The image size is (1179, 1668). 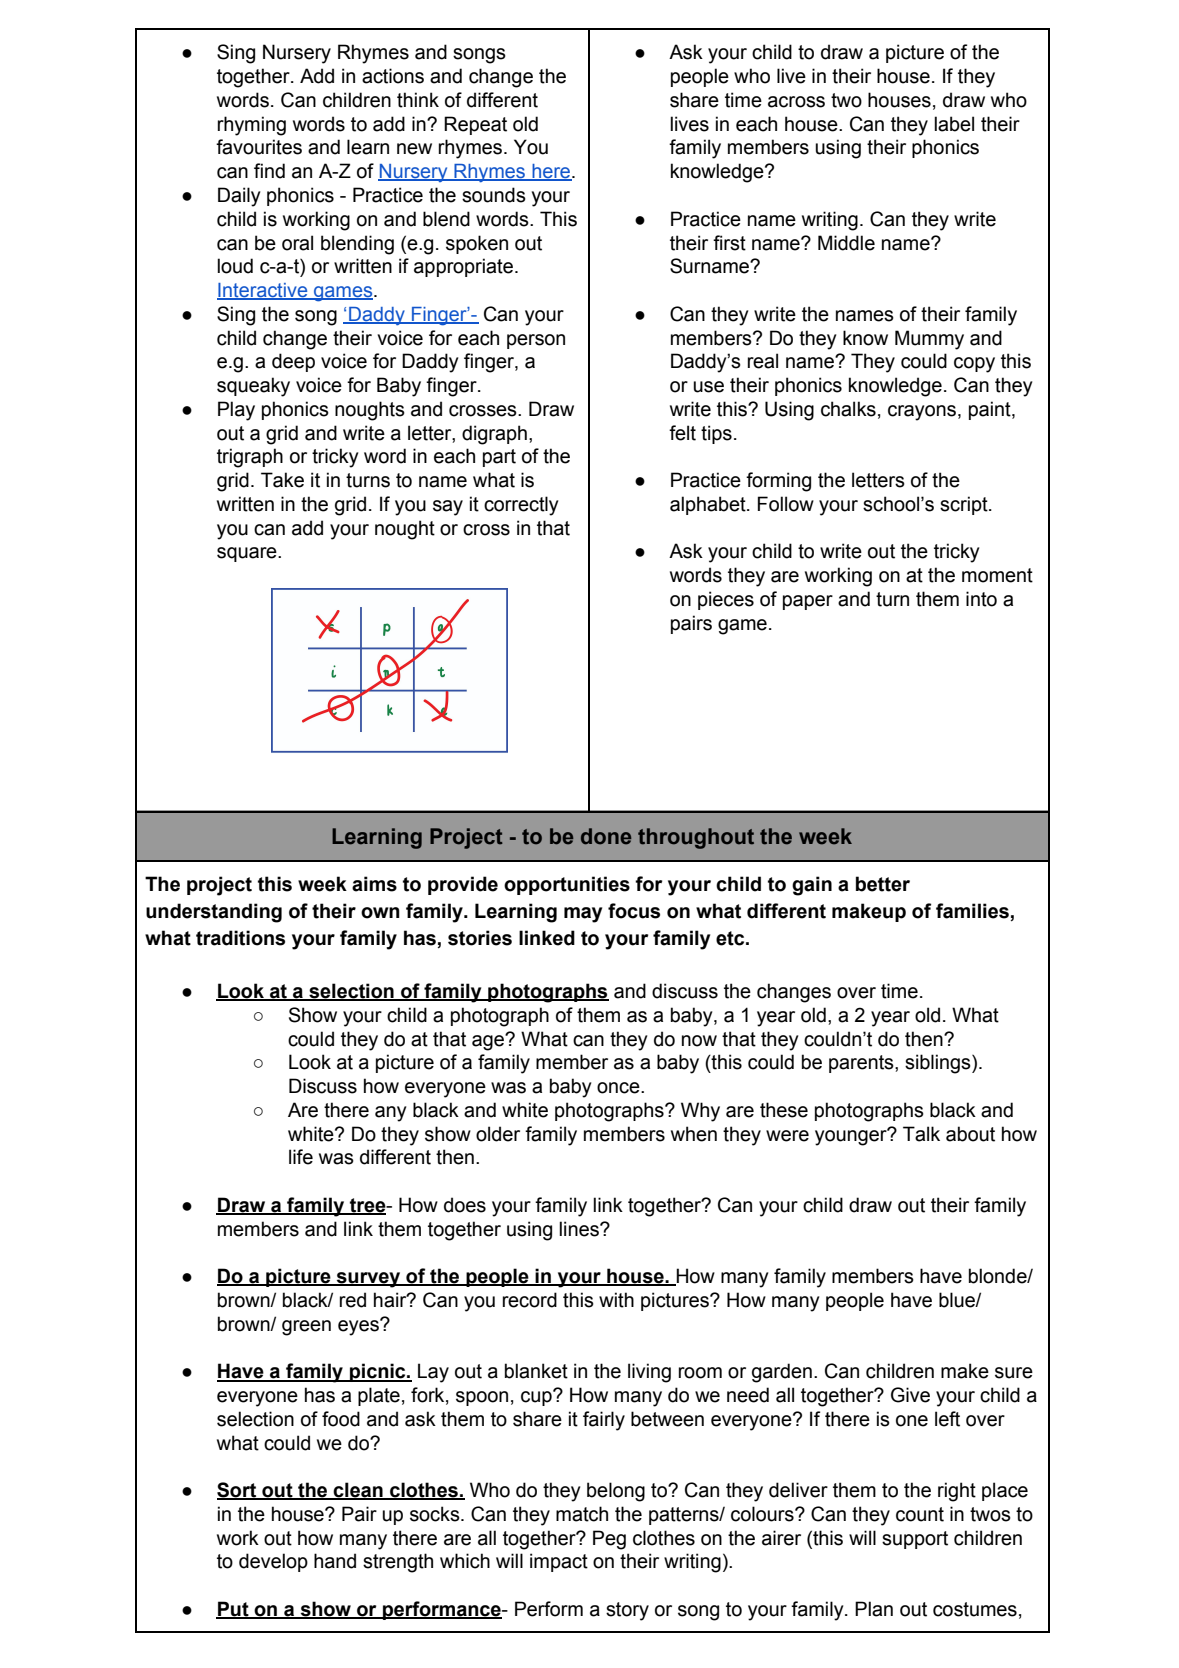 What do you see at coordinates (335, 1561) in the screenshot?
I see `hand` at bounding box center [335, 1561].
